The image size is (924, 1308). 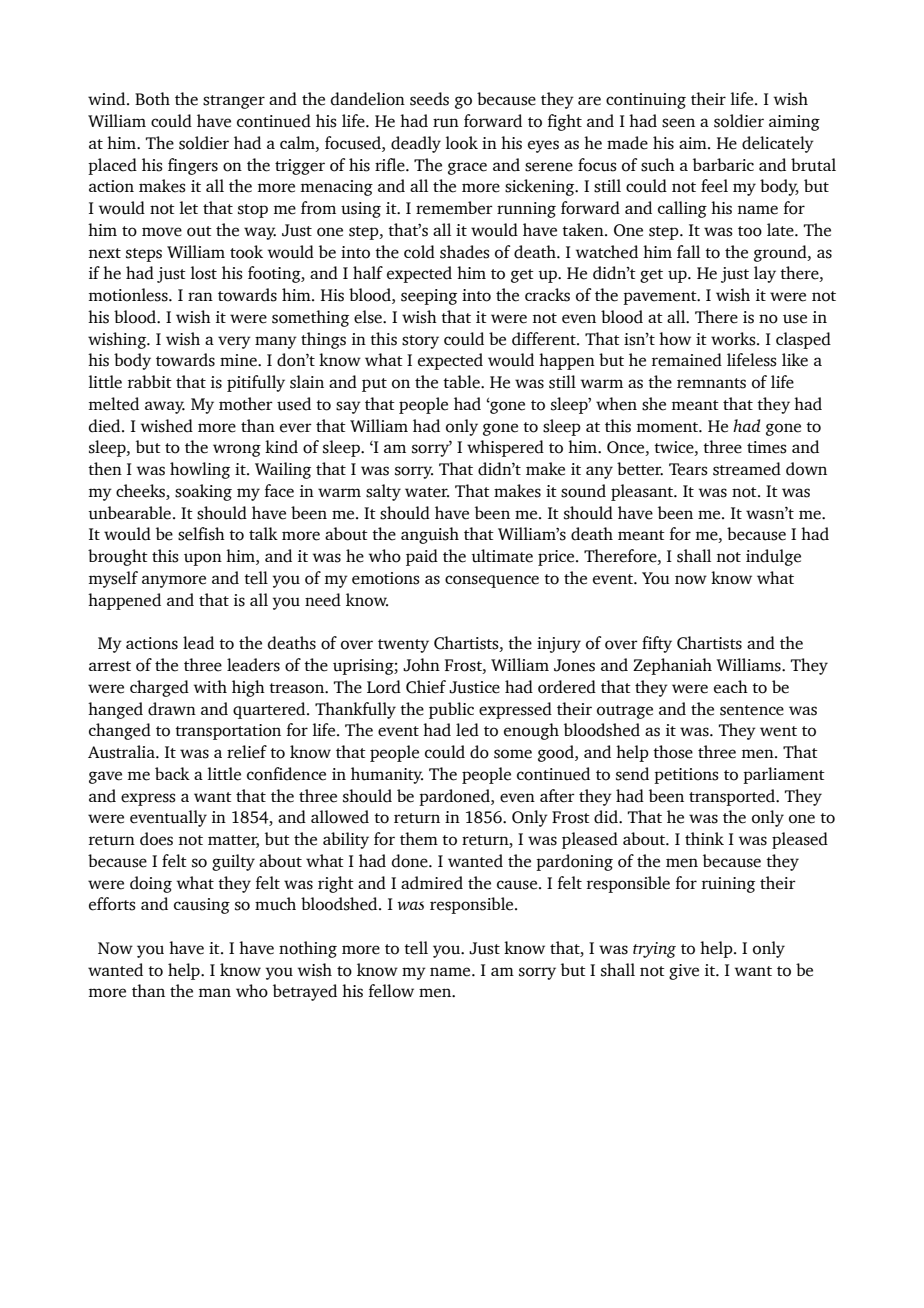 I want to click on look, so click(x=462, y=143).
